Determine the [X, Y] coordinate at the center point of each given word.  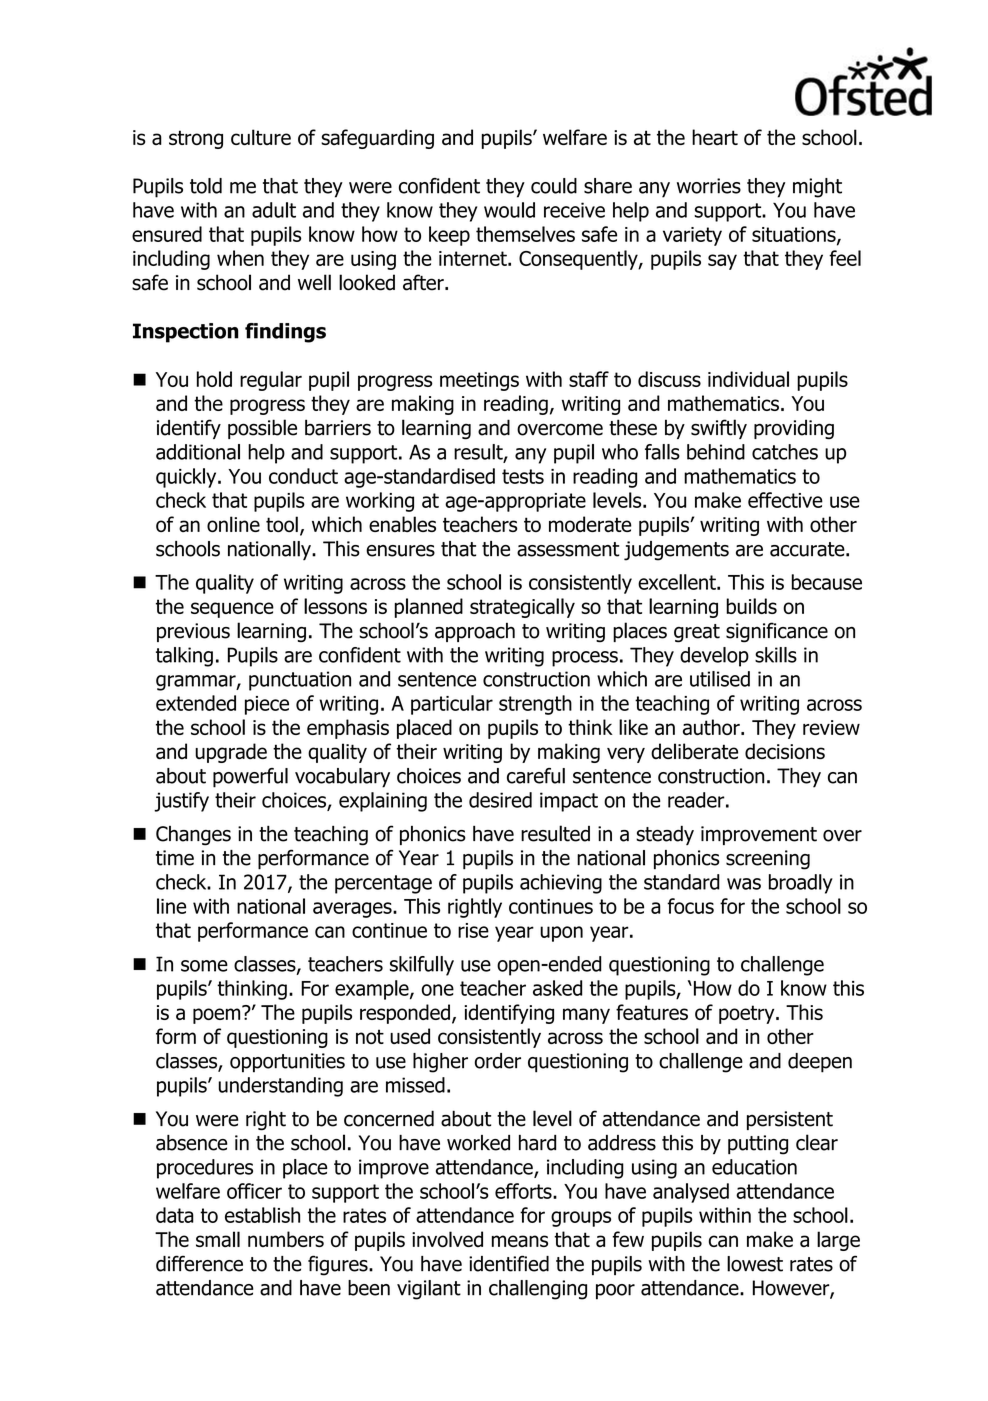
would [509, 210]
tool [282, 524]
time [175, 858]
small [218, 1239]
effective [785, 500]
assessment [568, 549]
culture [261, 137]
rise [473, 930]
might [817, 188]
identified [509, 1263]
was [744, 884]
